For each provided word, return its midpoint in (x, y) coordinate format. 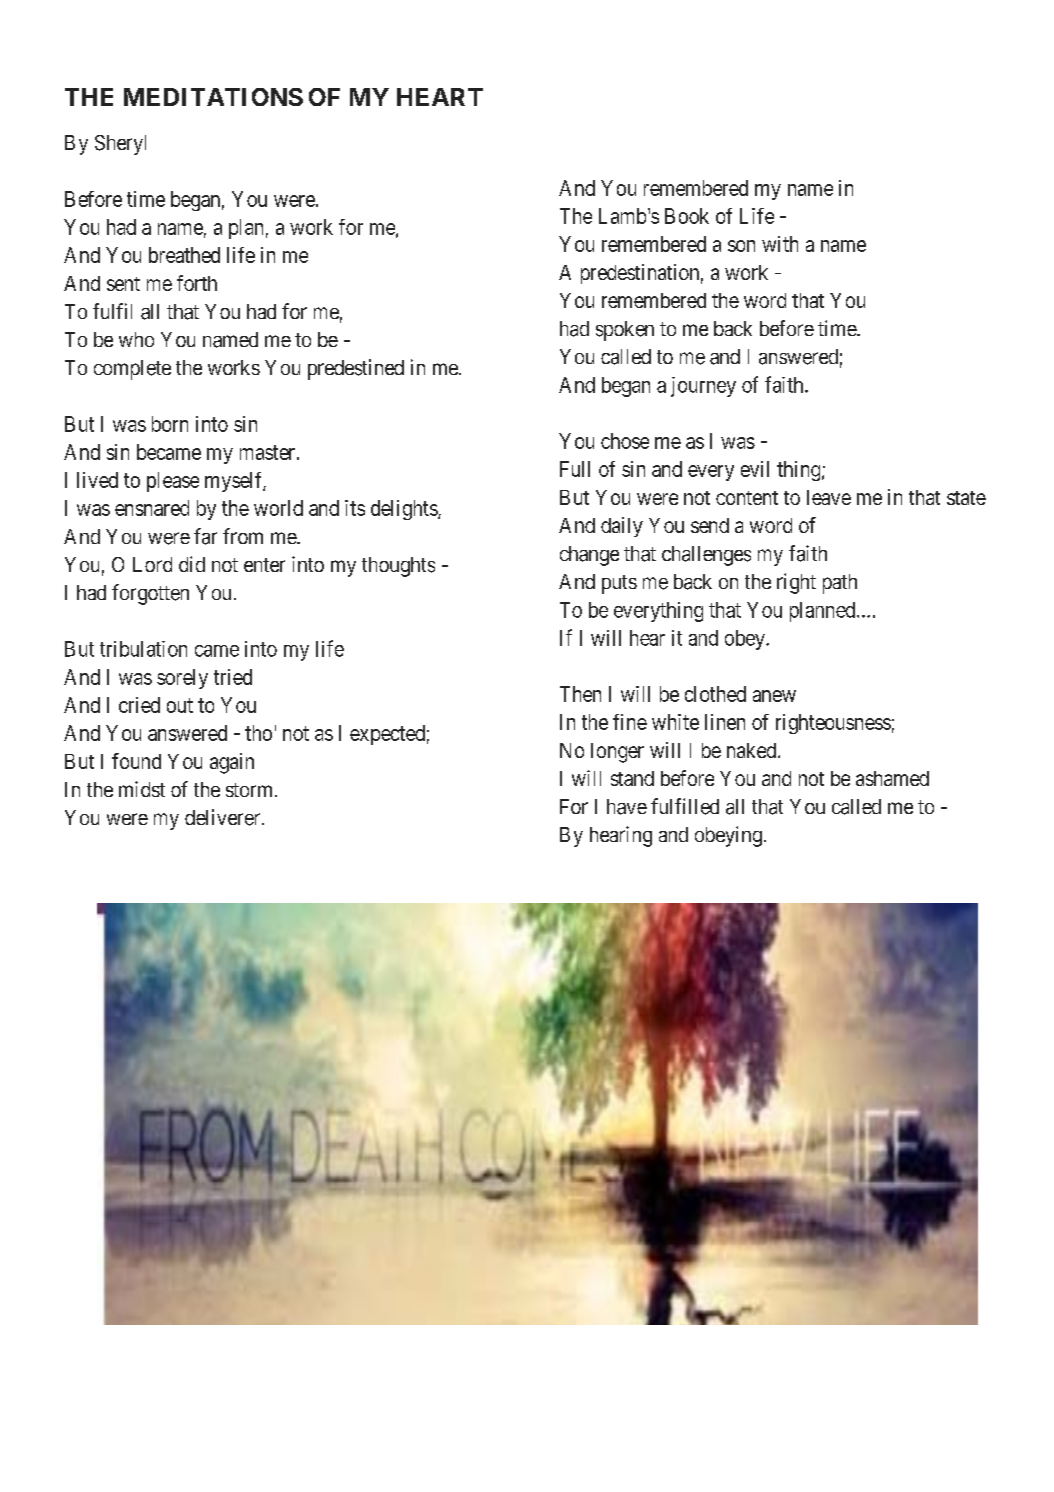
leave (829, 497)
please (173, 482)
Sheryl (120, 145)
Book (687, 216)
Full (575, 469)
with (780, 244)
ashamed (892, 778)
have (627, 807)
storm (251, 790)
